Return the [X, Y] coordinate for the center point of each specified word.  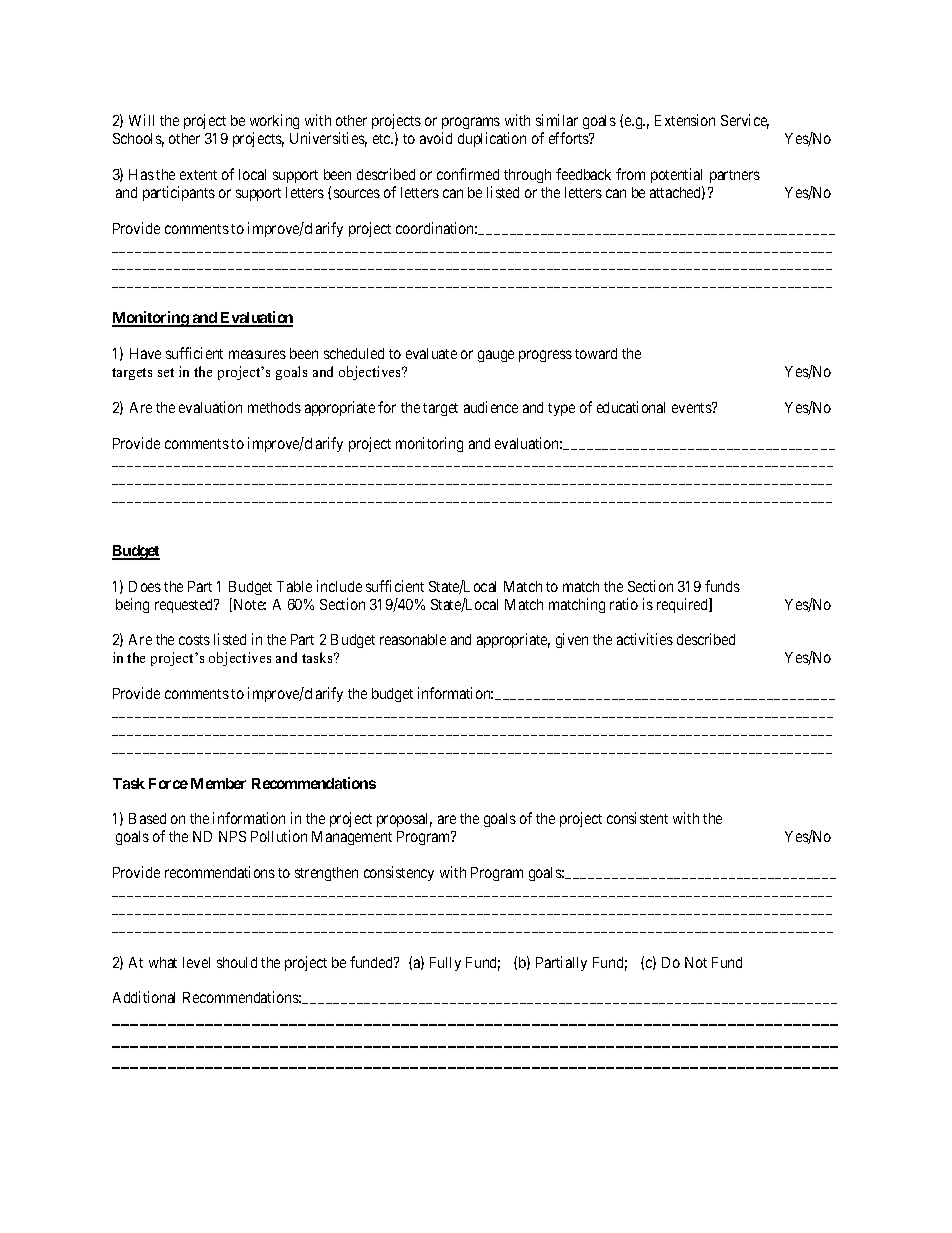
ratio [624, 604]
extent [198, 175]
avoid [436, 138]
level [196, 962]
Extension [685, 120]
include [339, 586]
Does [145, 586]
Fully [445, 964]
